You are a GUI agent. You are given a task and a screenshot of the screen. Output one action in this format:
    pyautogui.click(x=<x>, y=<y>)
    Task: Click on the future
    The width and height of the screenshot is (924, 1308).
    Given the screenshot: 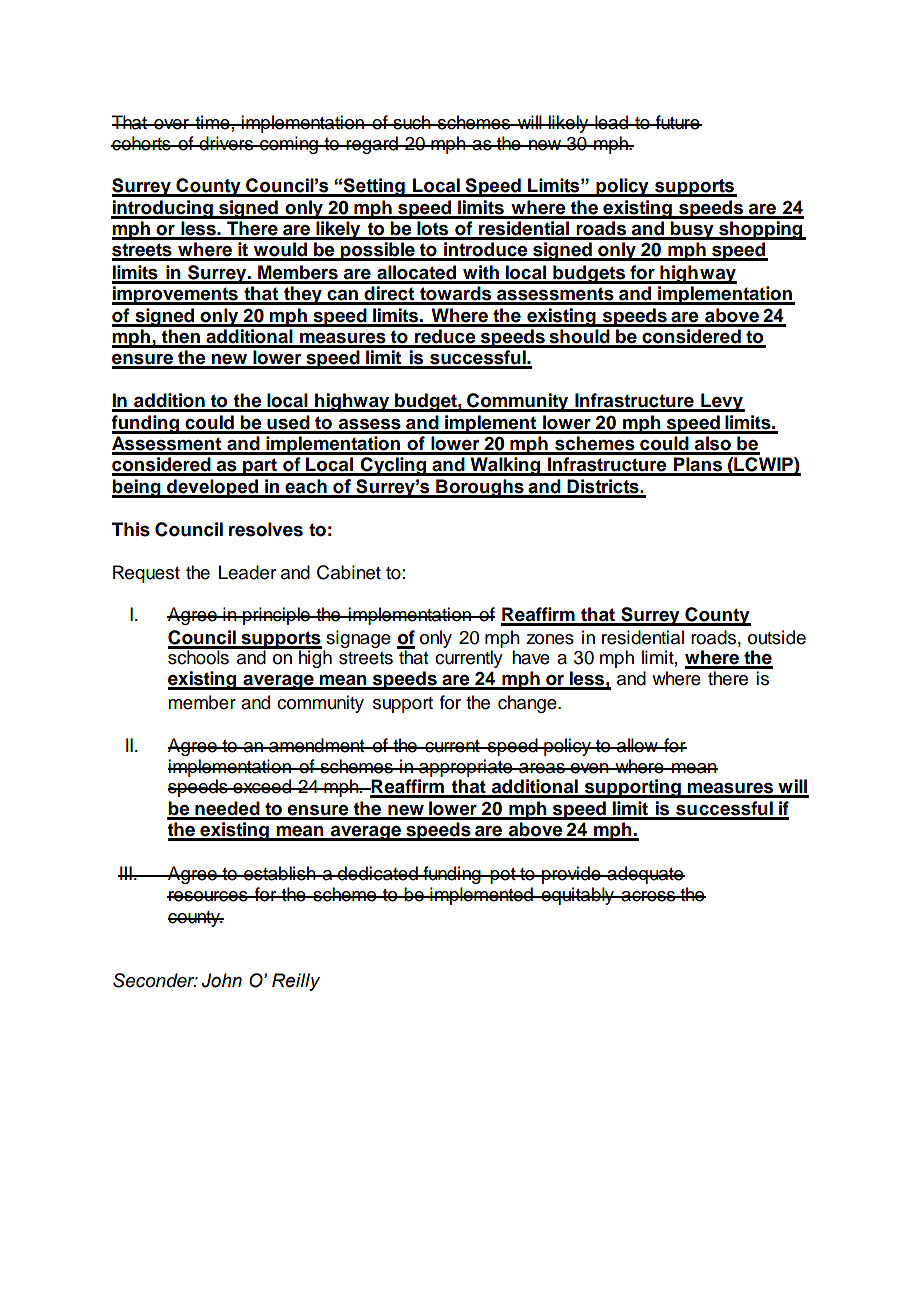 What is the action you would take?
    pyautogui.click(x=678, y=122)
